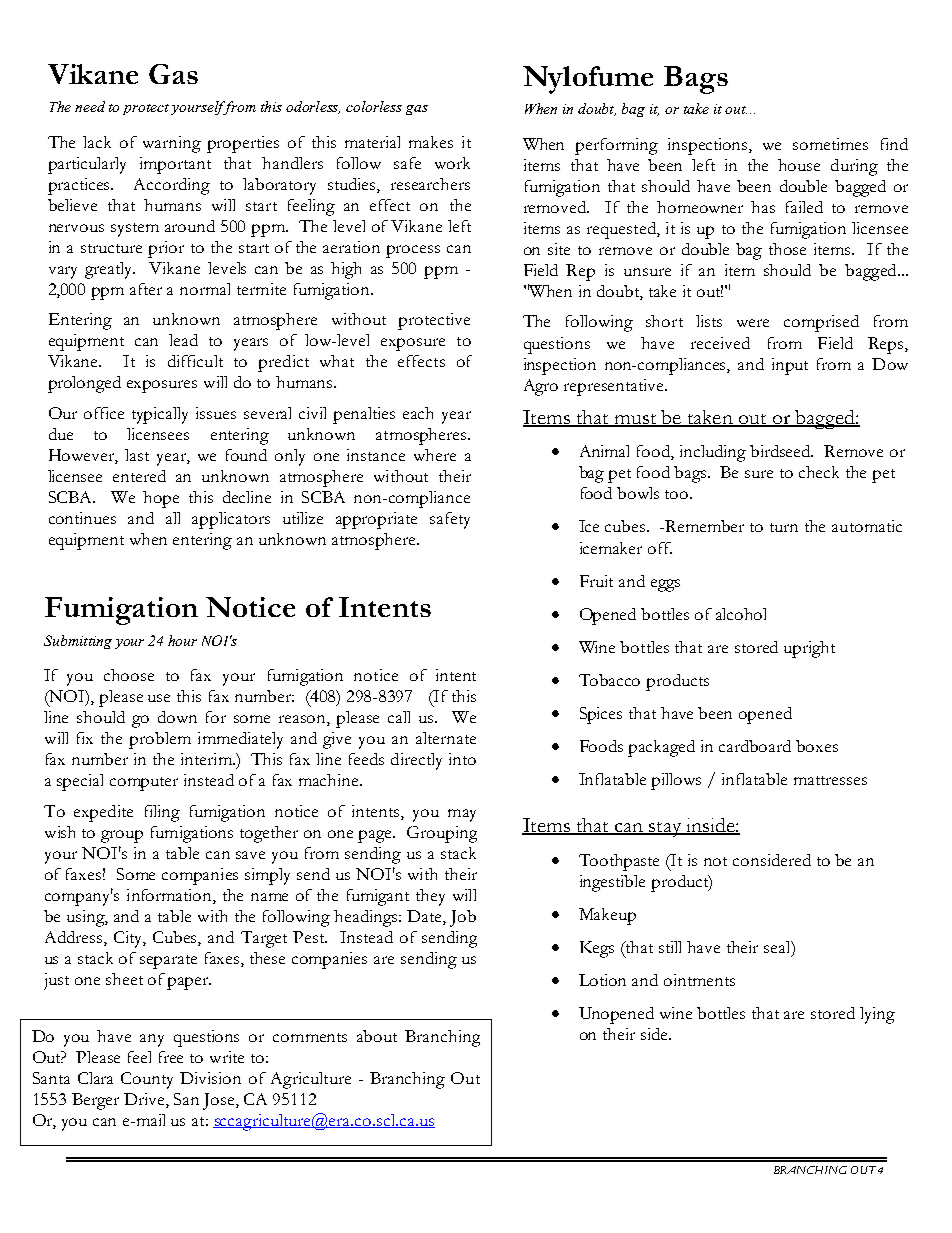  What do you see at coordinates (781, 451) in the page?
I see `birdseed` at bounding box center [781, 451].
